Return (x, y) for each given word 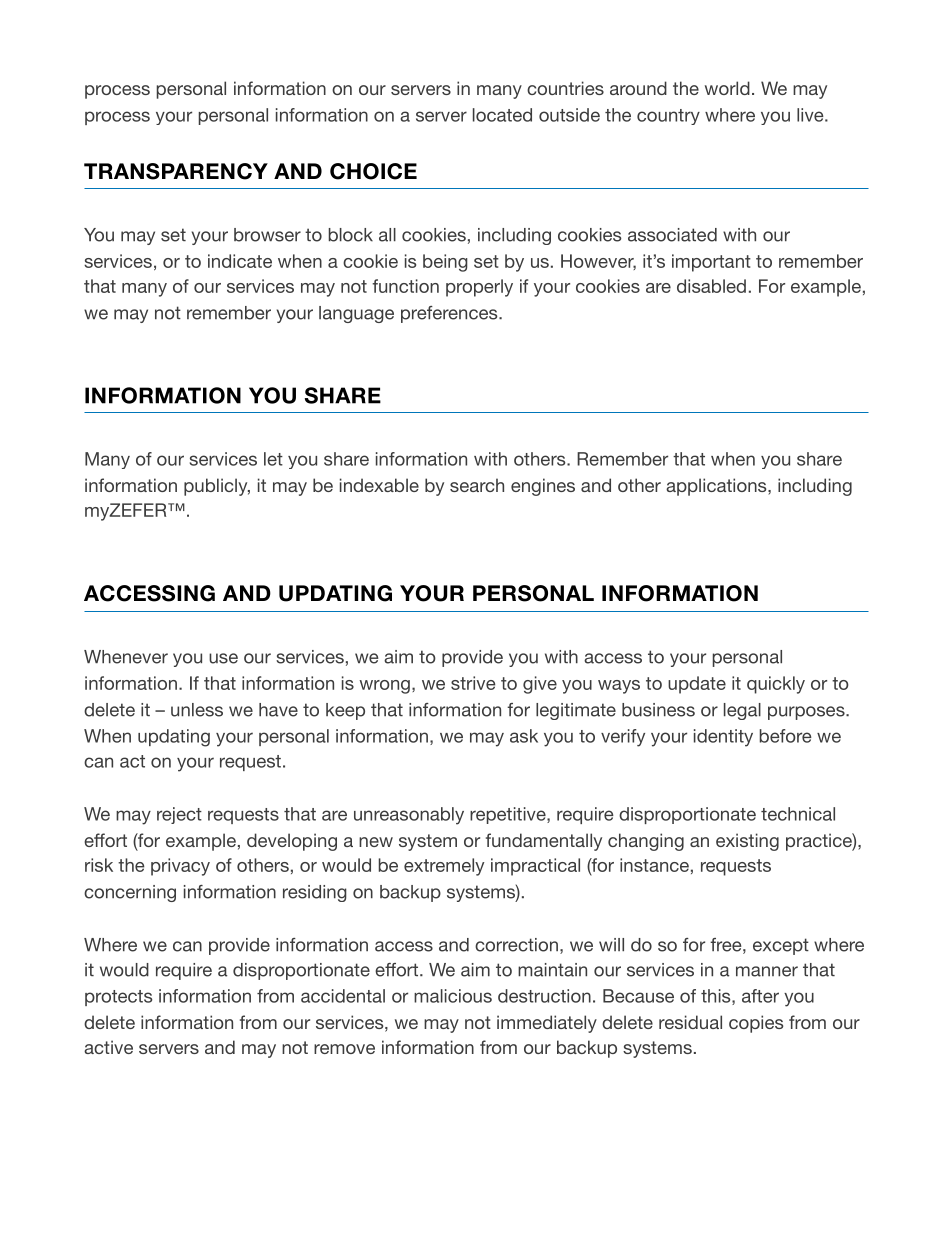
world (727, 88)
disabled (711, 286)
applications (717, 487)
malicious (453, 996)
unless (197, 710)
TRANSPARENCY (176, 171)
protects (118, 998)
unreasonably (409, 816)
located (502, 115)
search (477, 485)
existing (747, 842)
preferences (450, 314)
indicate (240, 261)
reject (179, 815)
